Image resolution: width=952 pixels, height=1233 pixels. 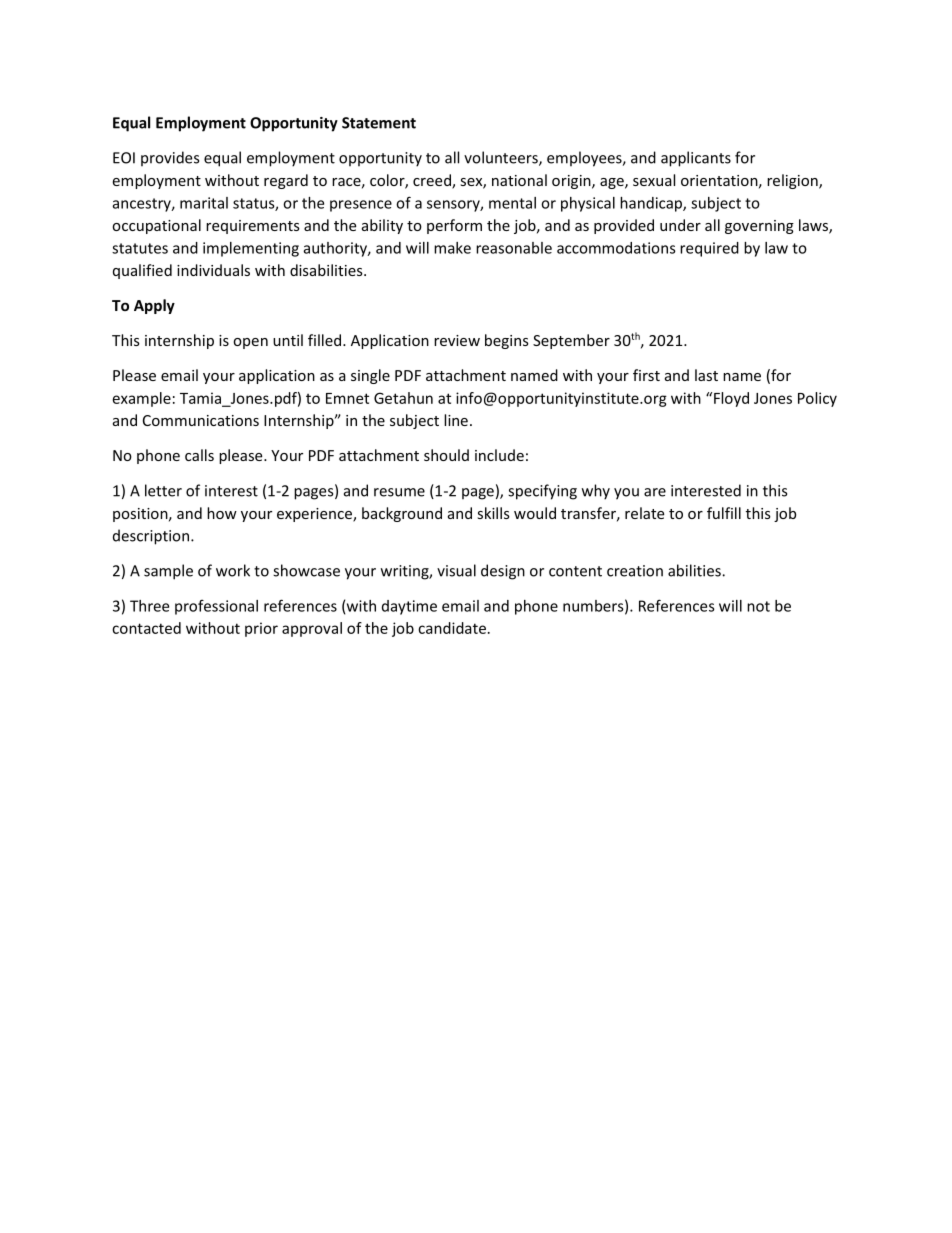 What do you see at coordinates (706, 375) in the screenshot?
I see `last` at bounding box center [706, 375].
